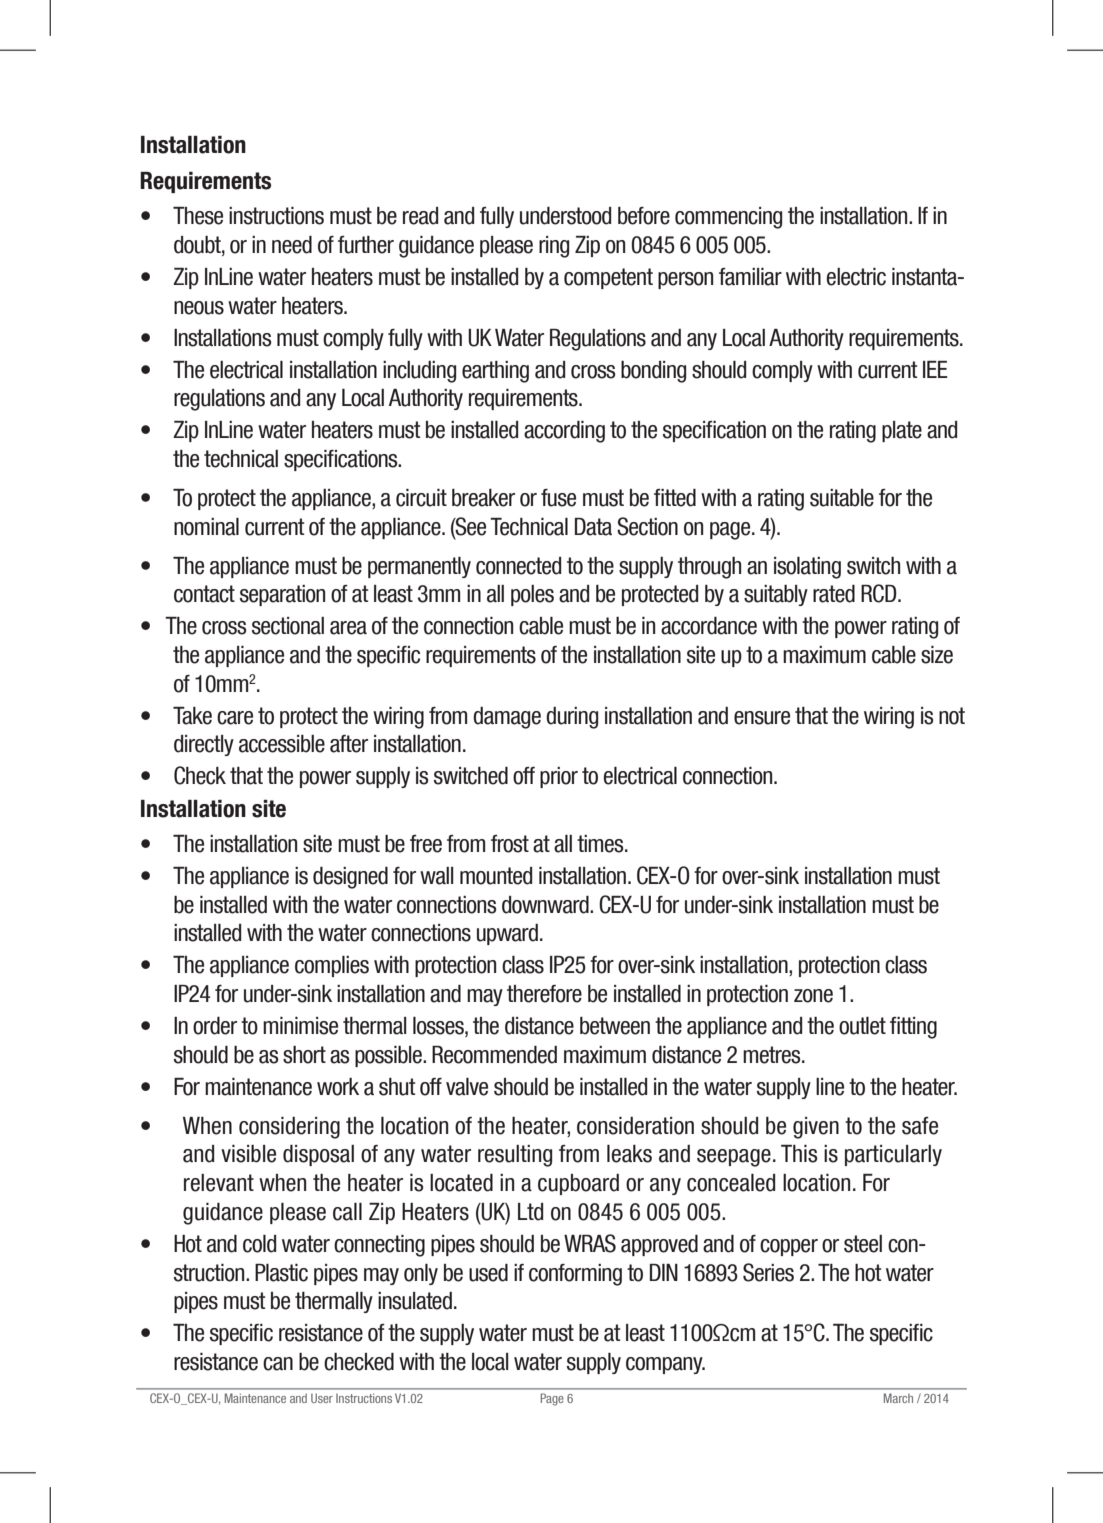 The width and height of the page is (1103, 1523). I want to click on need, so click(292, 245).
